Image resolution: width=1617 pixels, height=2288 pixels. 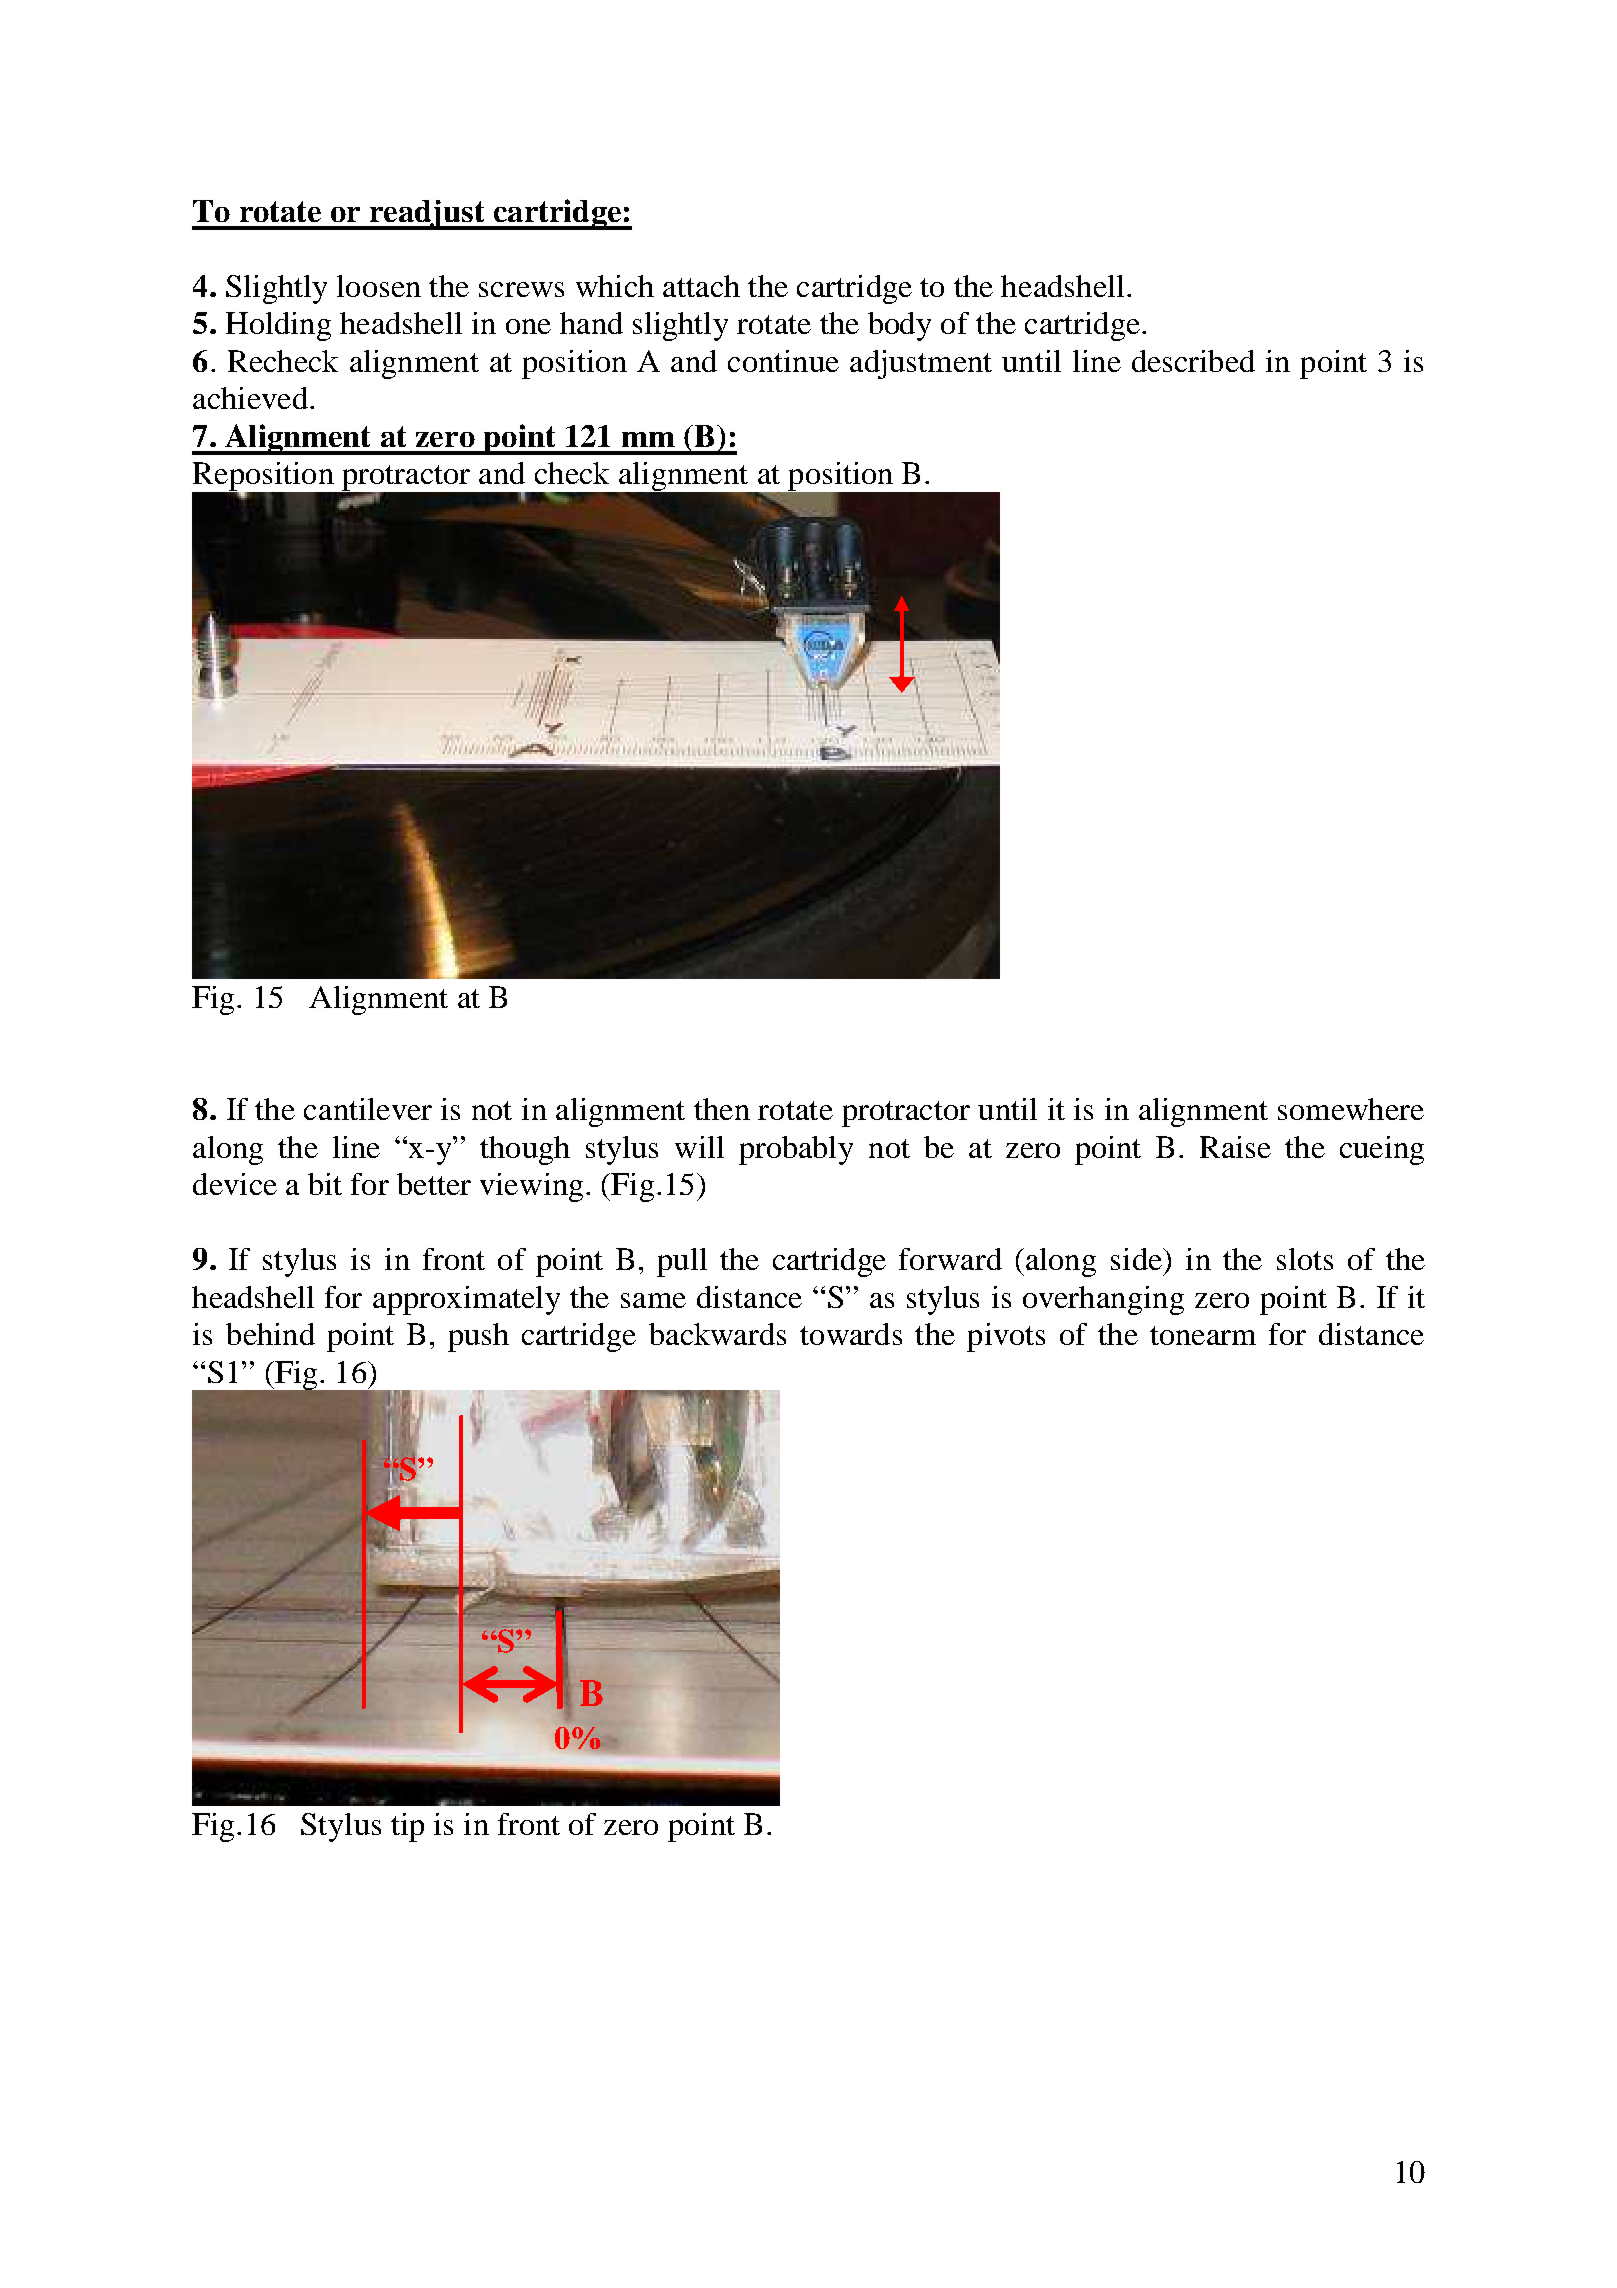 I want to click on somewhere, so click(x=1351, y=1109).
